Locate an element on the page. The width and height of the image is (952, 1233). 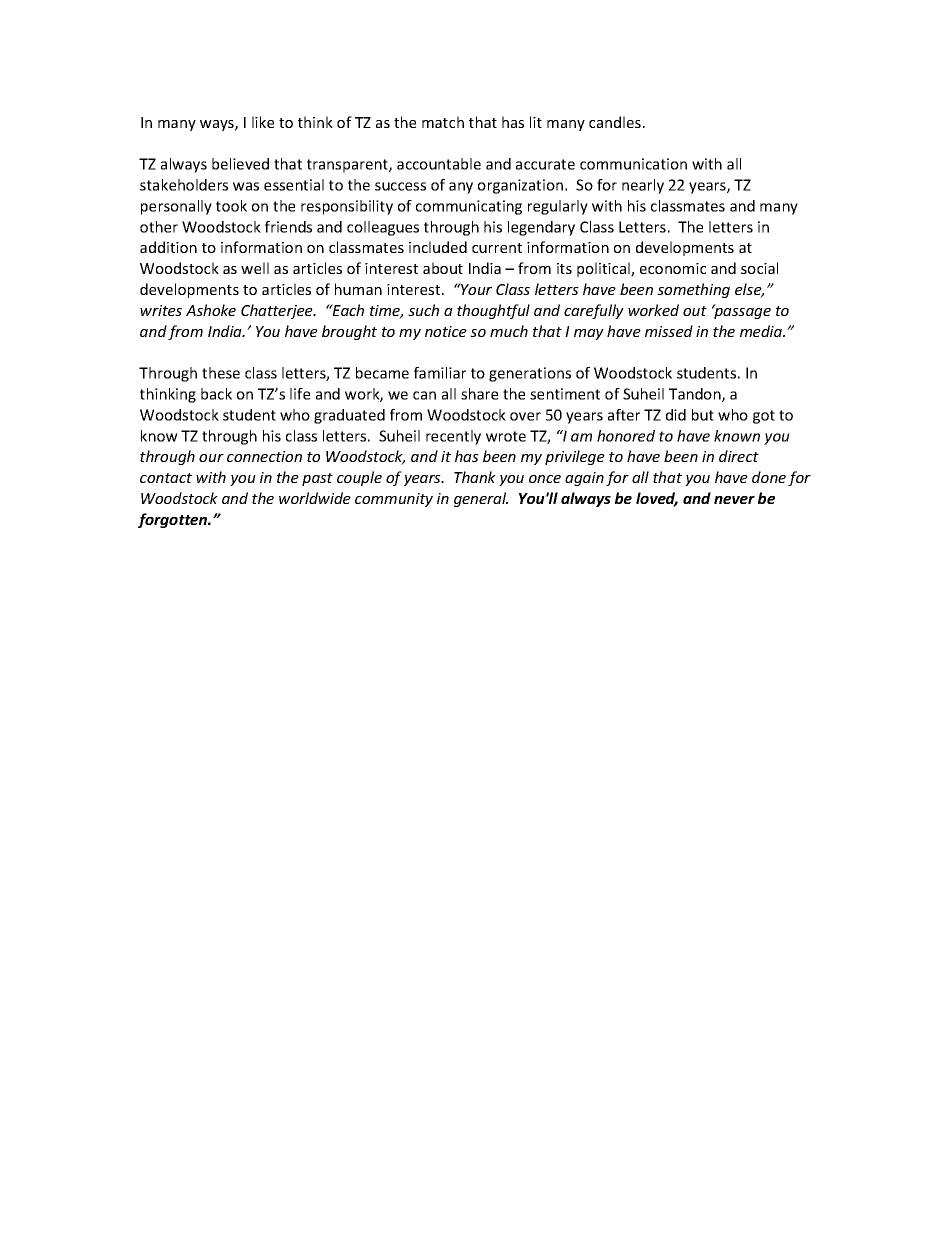
but is located at coordinates (703, 415).
